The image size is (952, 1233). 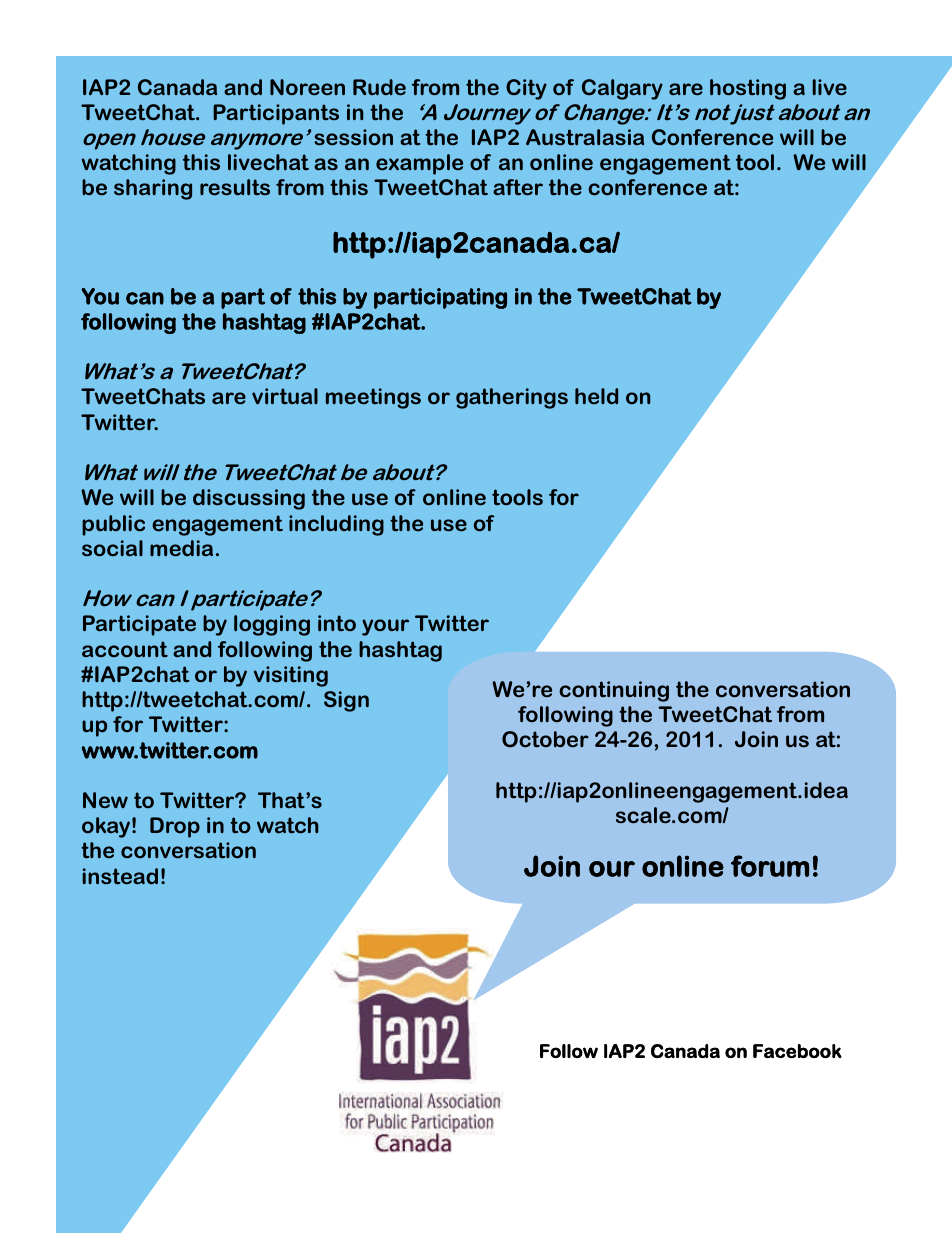 What do you see at coordinates (181, 548) in the screenshot?
I see `media` at bounding box center [181, 548].
